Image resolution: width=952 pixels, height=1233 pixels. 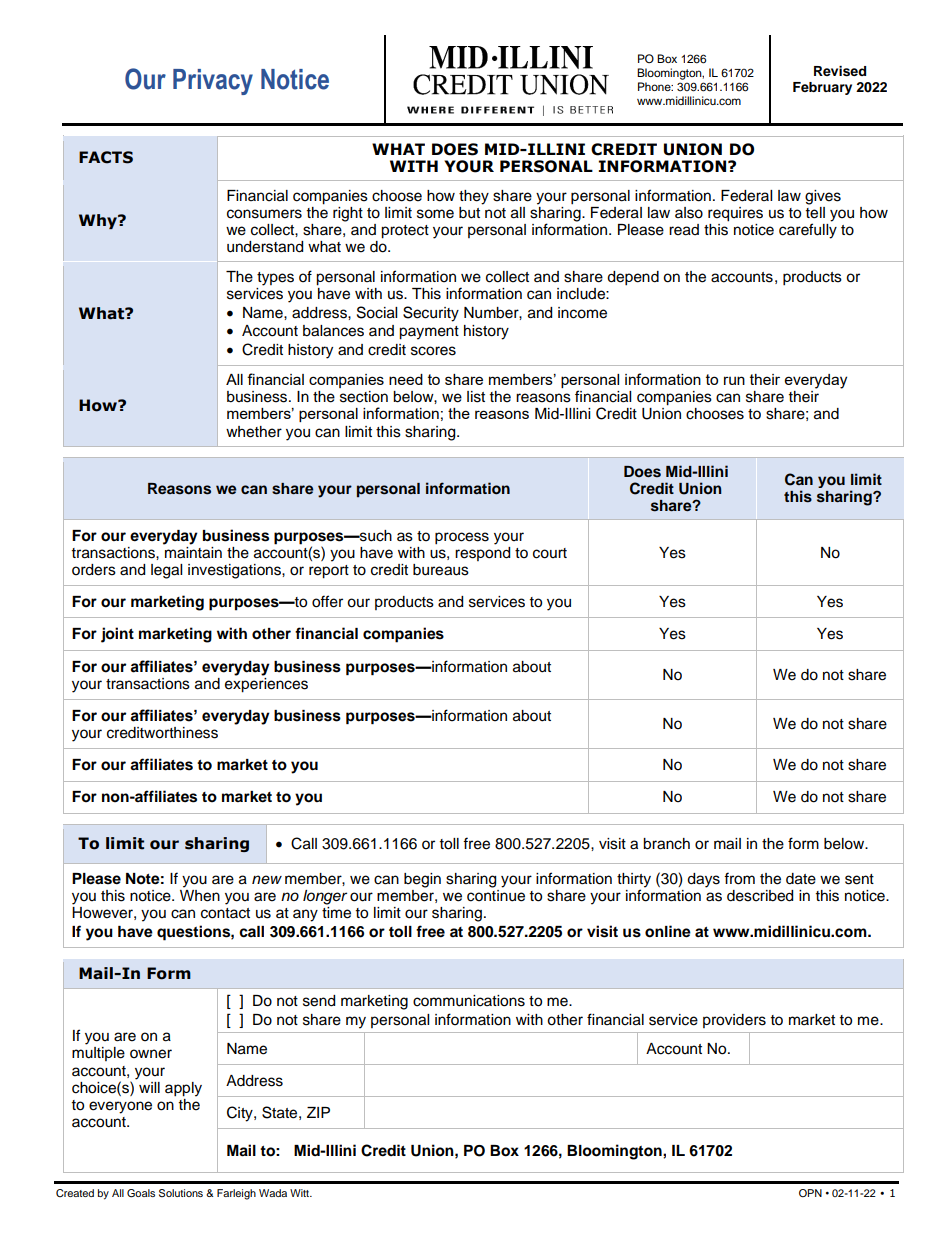 I want to click on February, so click(x=822, y=88).
